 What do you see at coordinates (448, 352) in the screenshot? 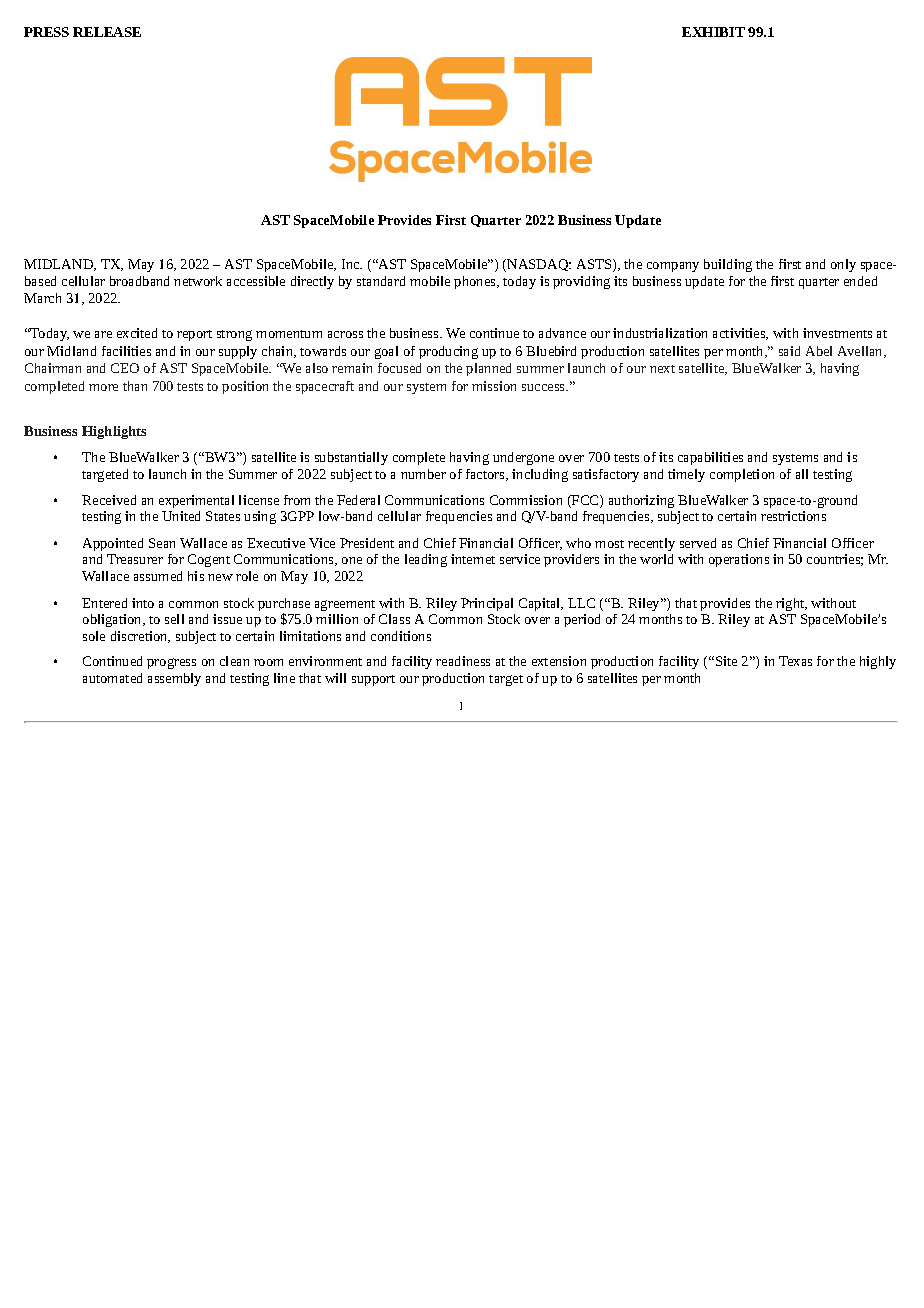
I see `producing` at bounding box center [448, 352].
